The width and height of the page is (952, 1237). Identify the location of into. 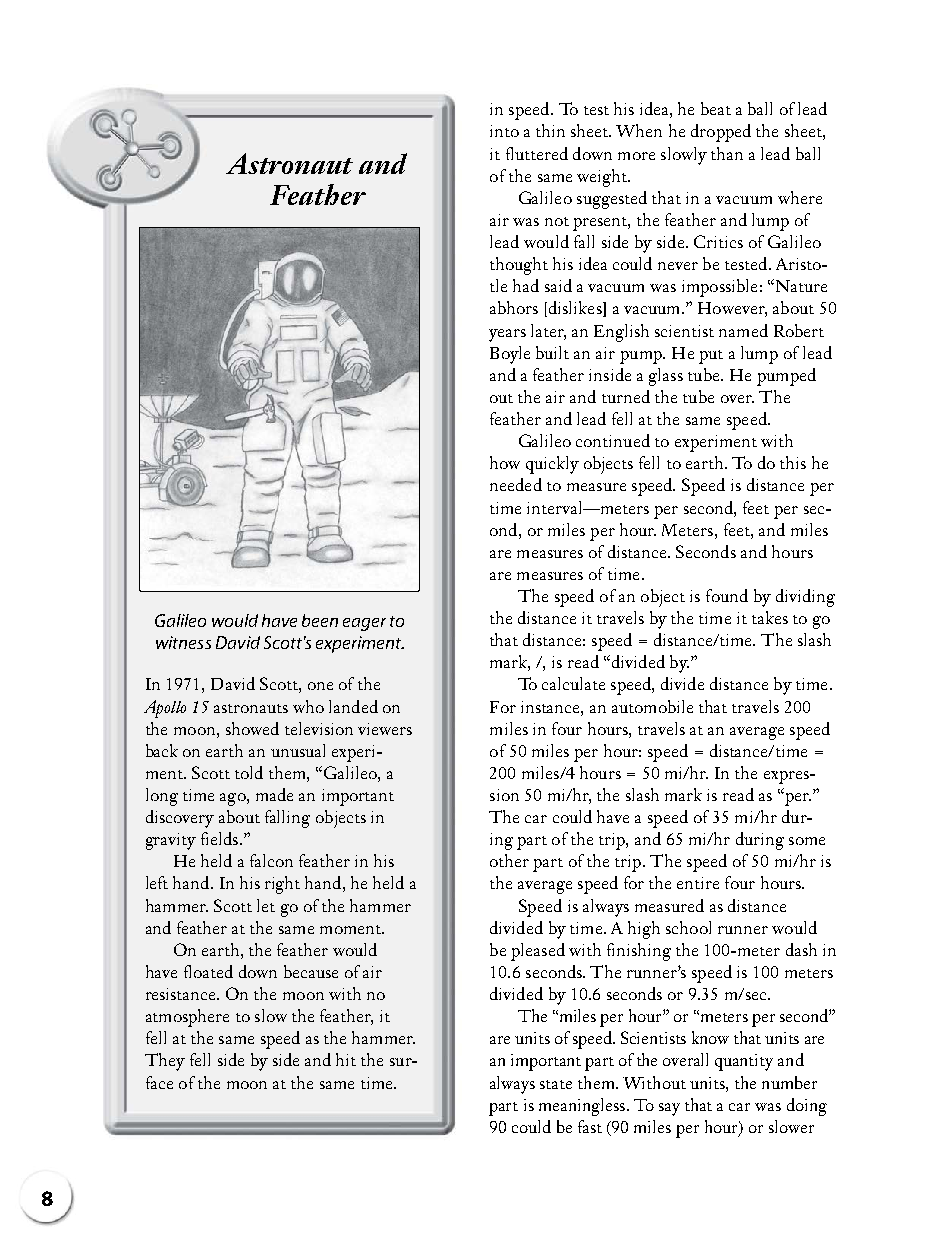
(504, 131).
